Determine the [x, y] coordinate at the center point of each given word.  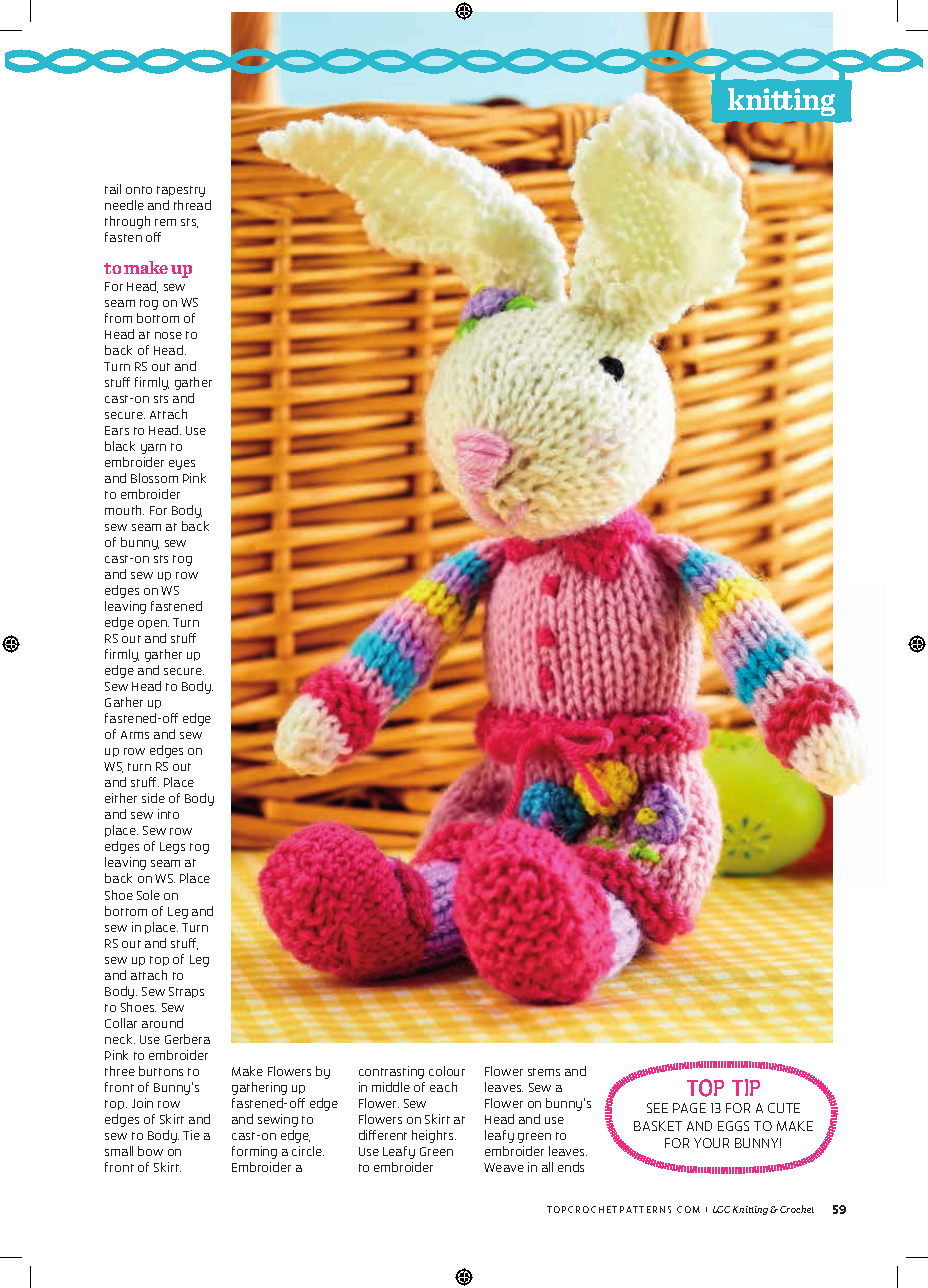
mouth [124, 510]
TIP [746, 1087]
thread [192, 205]
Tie [191, 1135]
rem [165, 222]
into [168, 814]
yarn [153, 449]
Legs [172, 848]
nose [168, 335]
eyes [182, 465]
